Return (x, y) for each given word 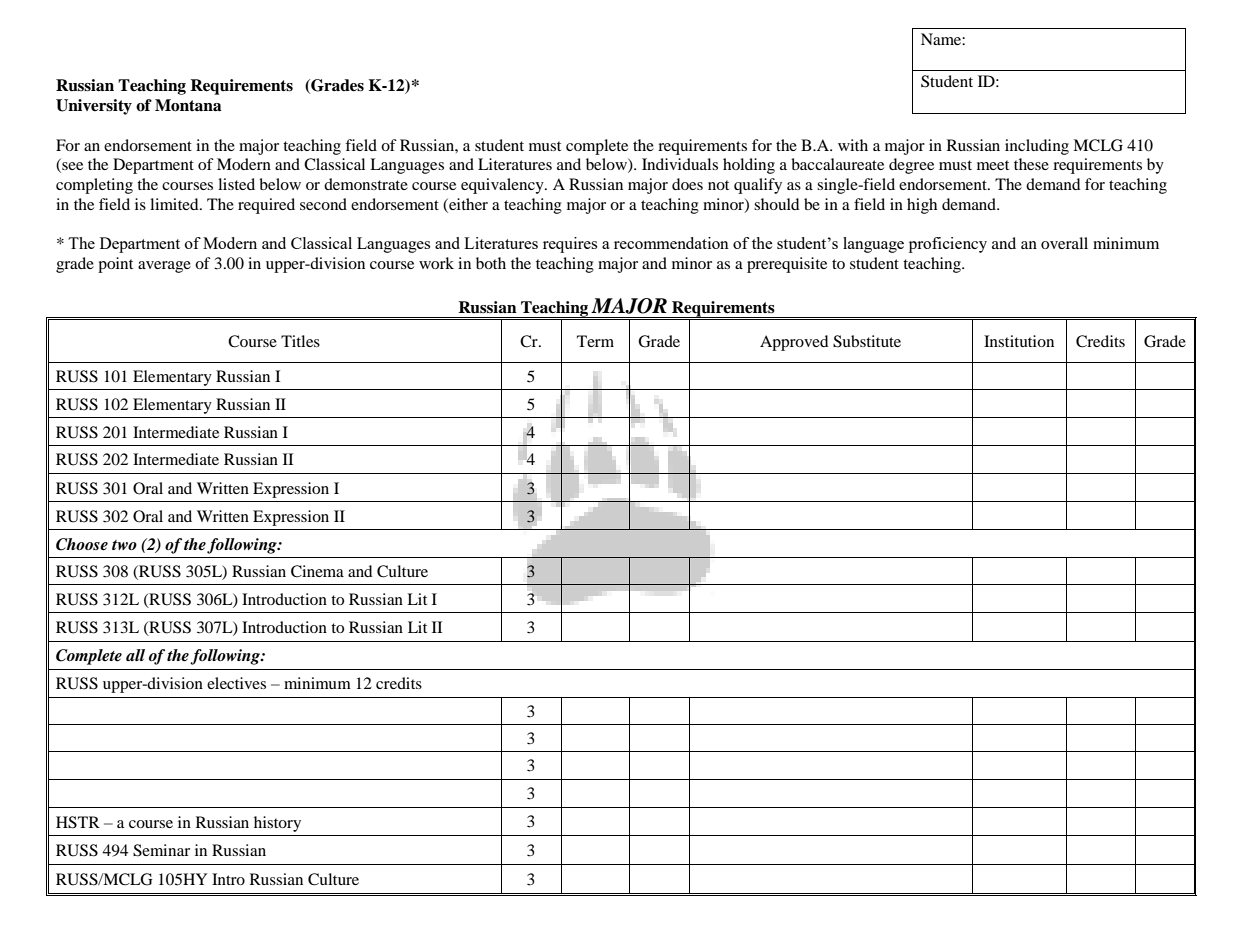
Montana (188, 105)
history (277, 824)
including (1037, 147)
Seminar (161, 850)
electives (236, 683)
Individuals (680, 164)
